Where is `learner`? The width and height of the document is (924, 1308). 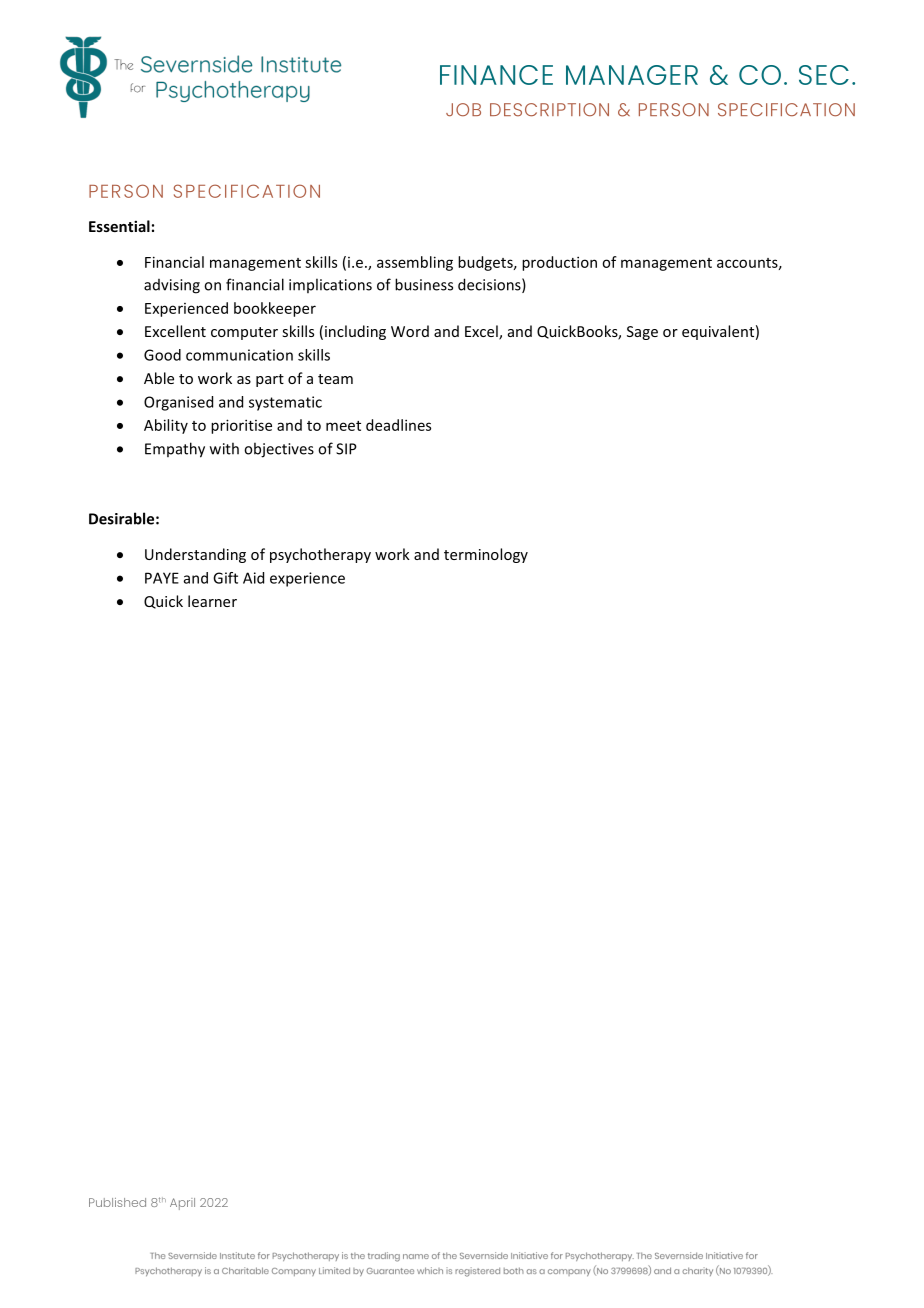 learner is located at coordinates (212, 601).
